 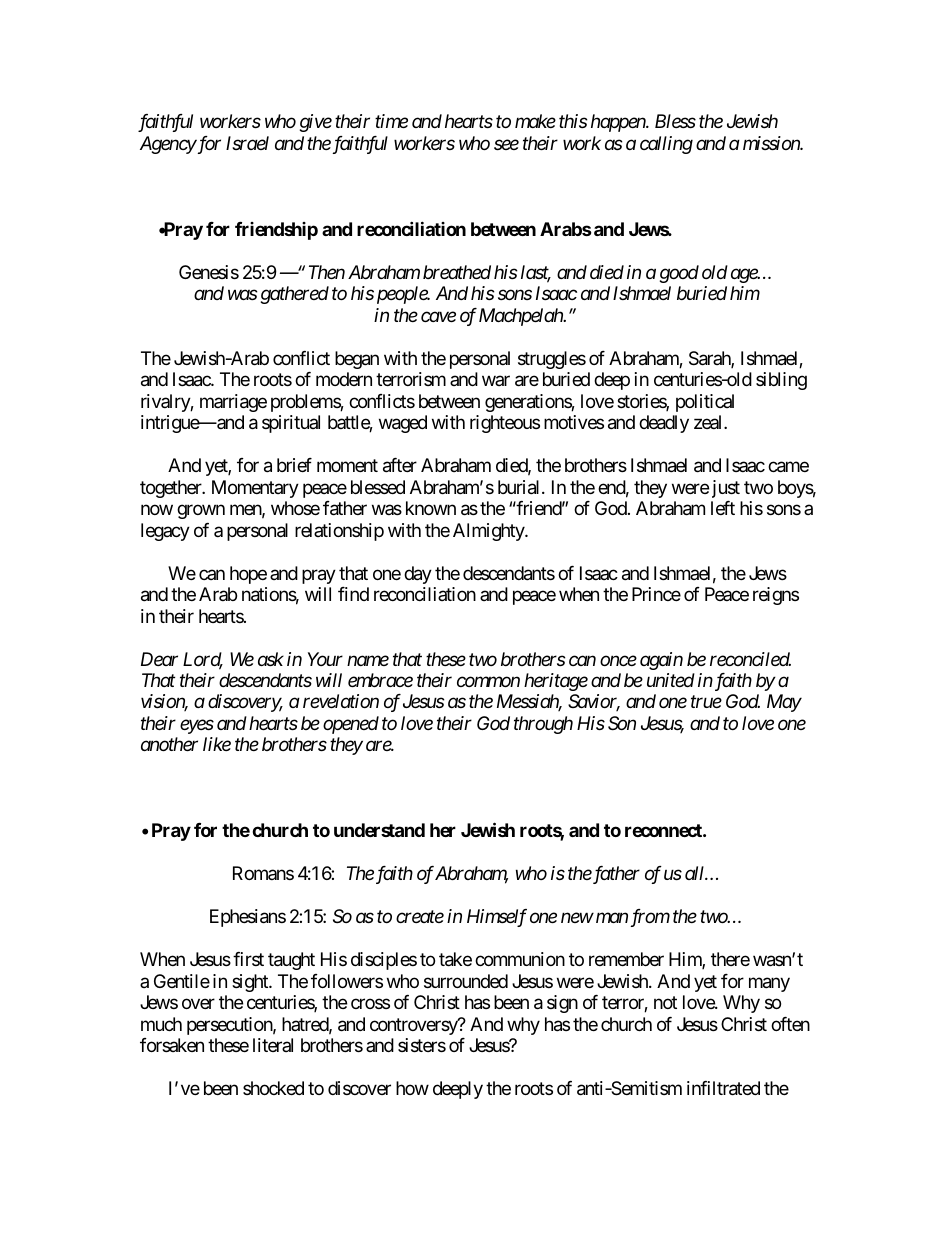 What do you see at coordinates (709, 422) in the screenshot?
I see `zeal` at bounding box center [709, 422].
